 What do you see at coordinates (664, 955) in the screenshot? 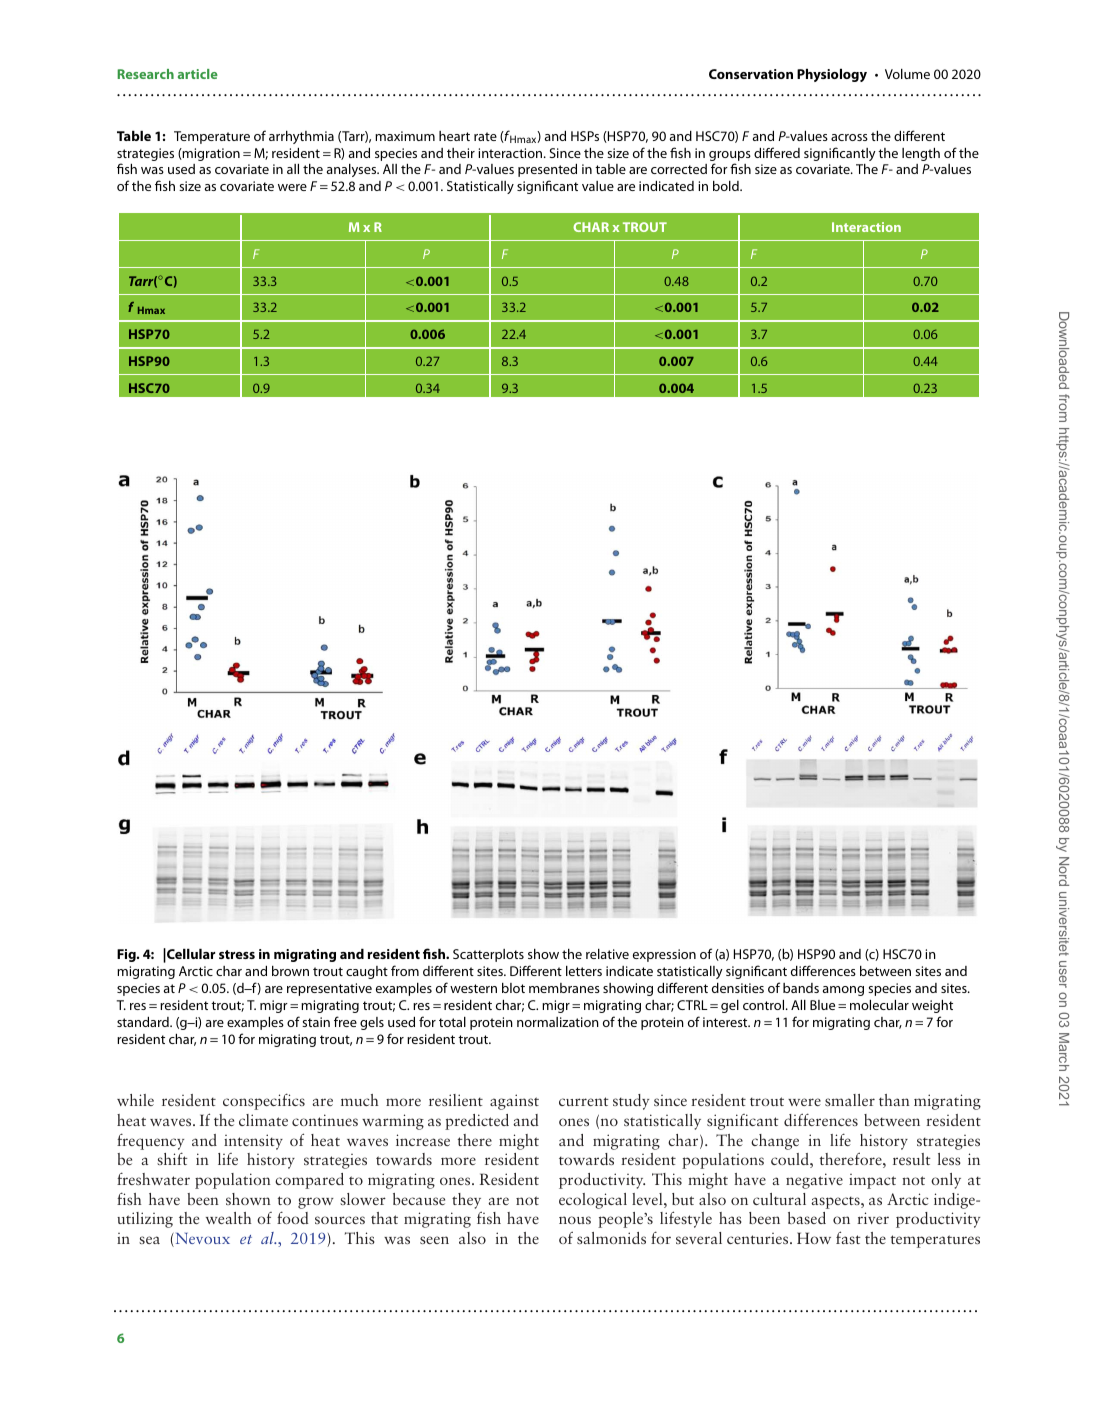
I see `expression` at bounding box center [664, 955].
